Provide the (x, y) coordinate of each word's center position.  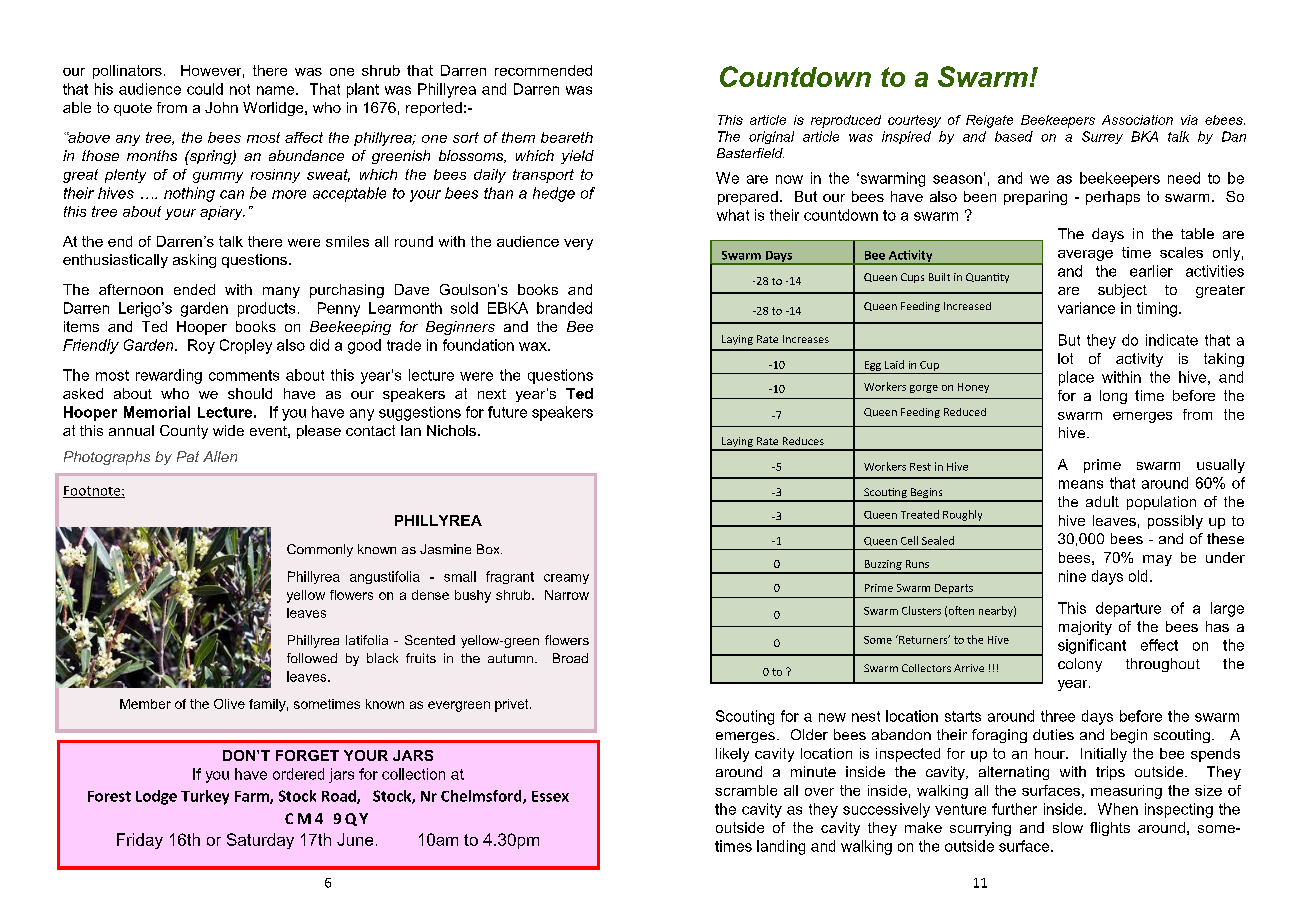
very (578, 244)
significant (1092, 646)
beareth (567, 137)
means (1081, 484)
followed (312, 658)
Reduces (803, 441)
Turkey (205, 797)
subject (1122, 291)
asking (194, 261)
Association (1137, 120)
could (205, 89)
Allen (220, 456)
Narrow (567, 595)
